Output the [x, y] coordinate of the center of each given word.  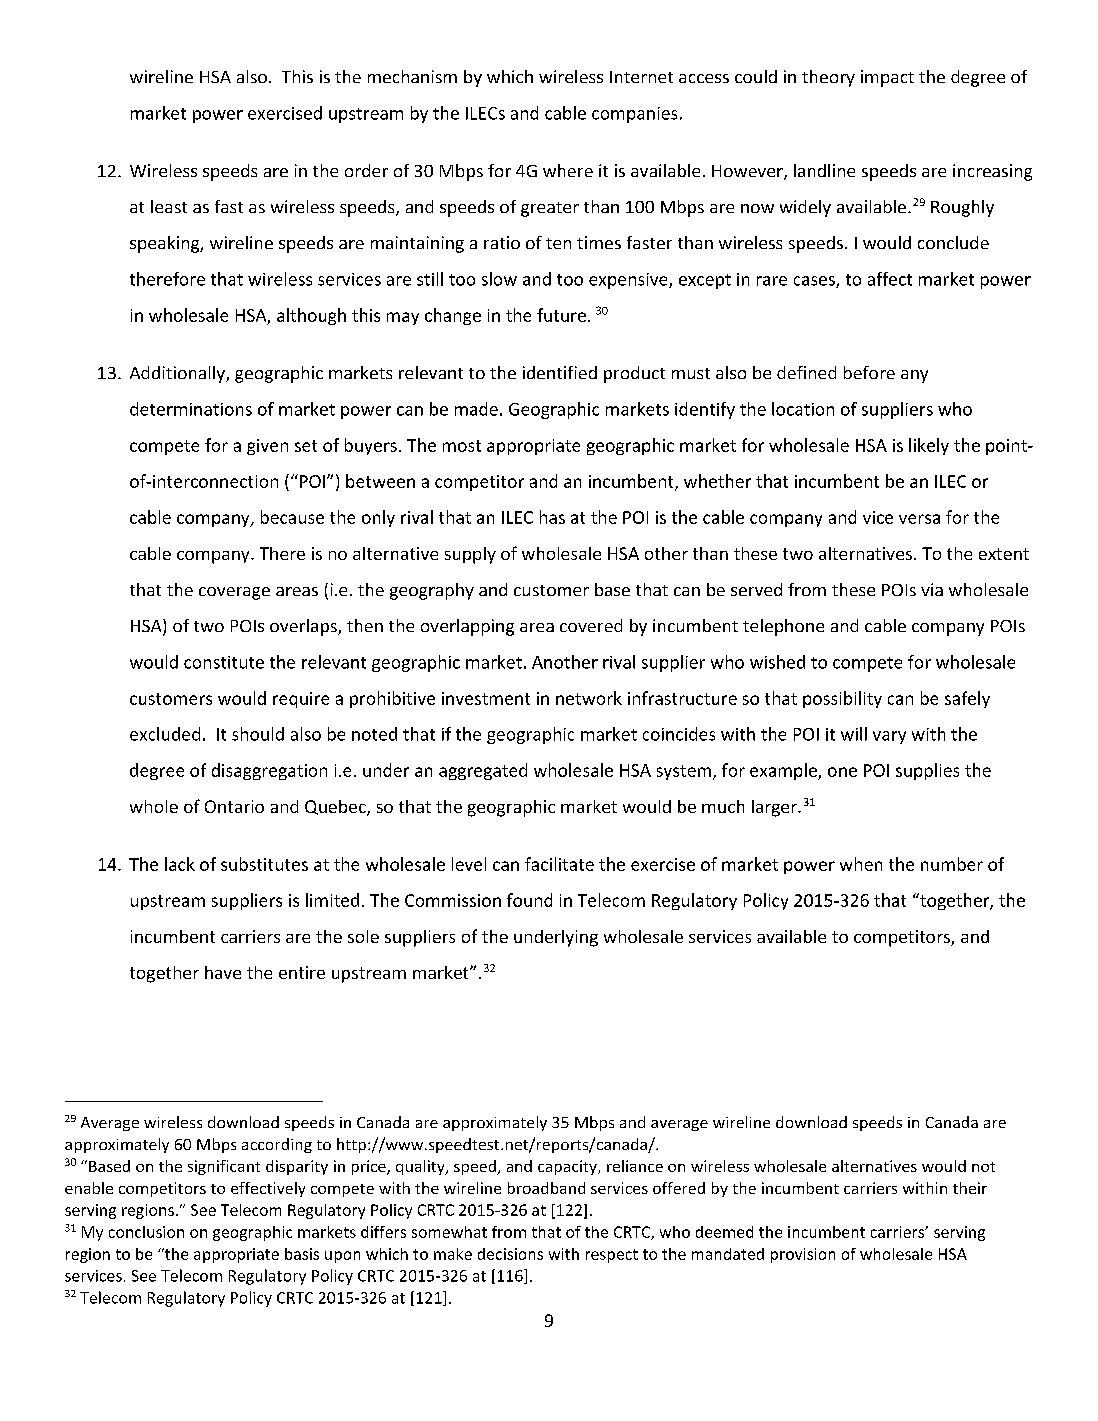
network [589, 698]
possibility [842, 699]
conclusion [146, 1232]
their [970, 1188]
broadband [546, 1188]
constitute [224, 662]
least [169, 206]
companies [634, 115]
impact [887, 78]
